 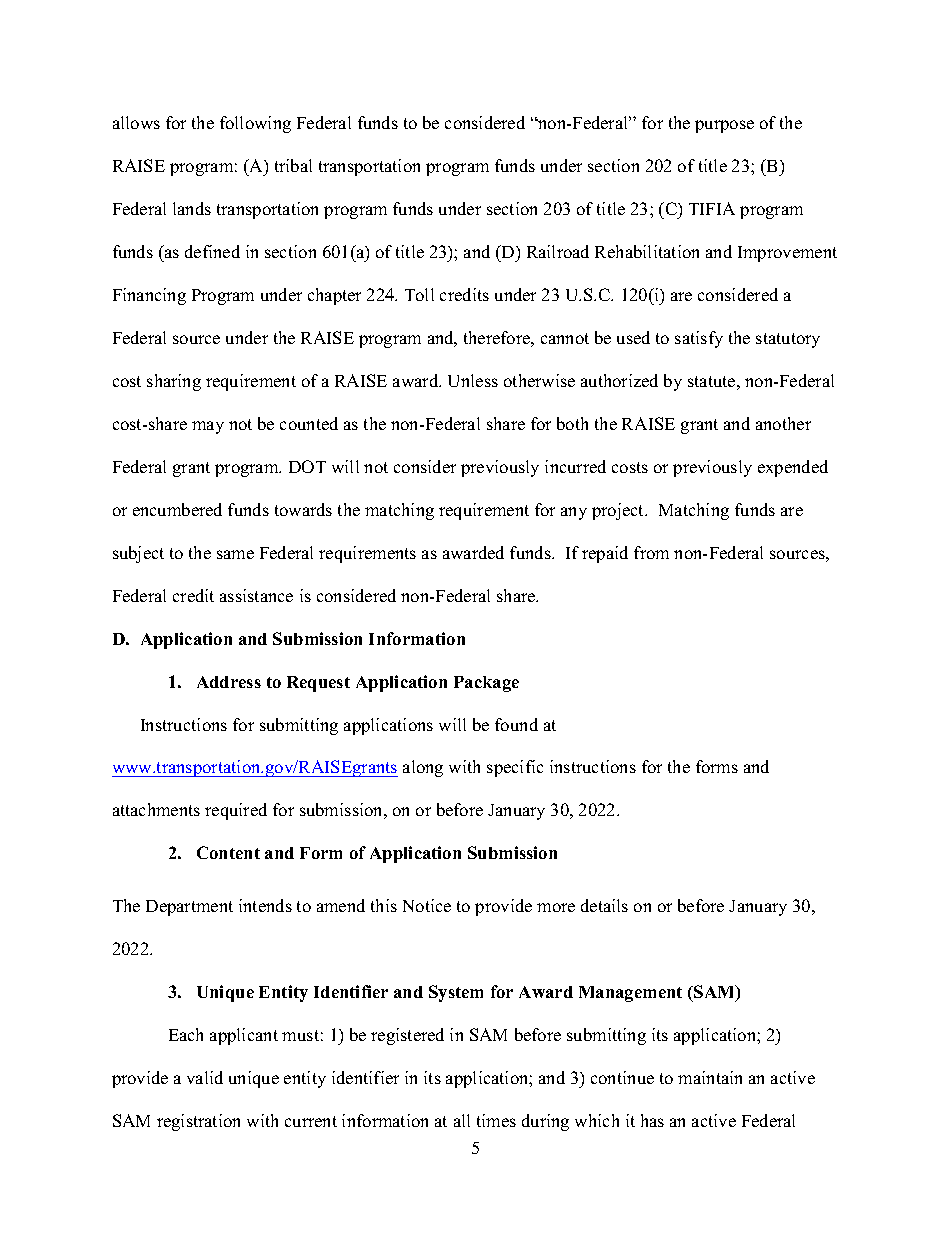 What do you see at coordinates (174, 382) in the page?
I see `sharing` at bounding box center [174, 382].
